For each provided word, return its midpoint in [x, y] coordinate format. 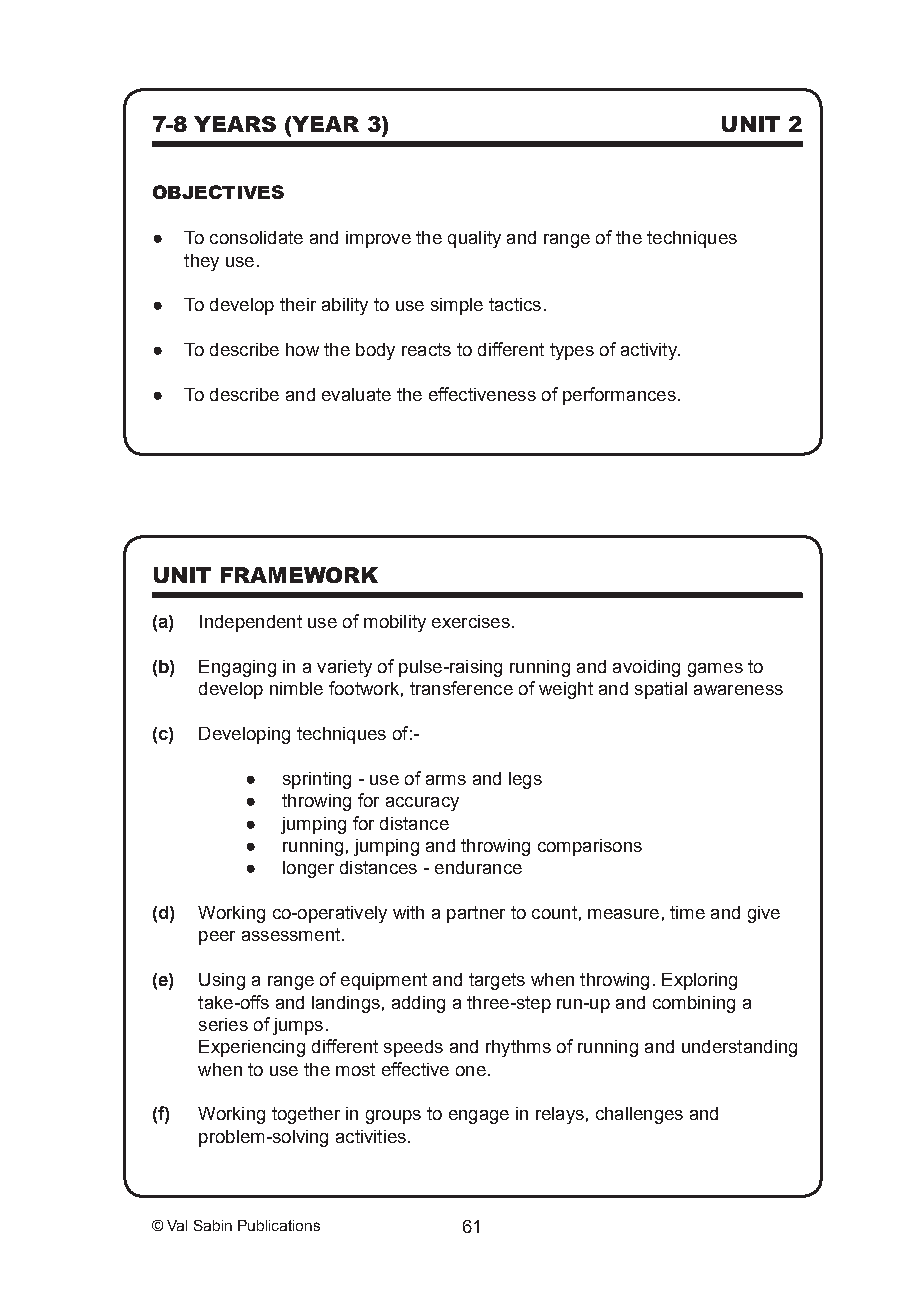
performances [619, 396]
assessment [292, 934]
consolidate [256, 237]
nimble [296, 688]
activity [650, 351]
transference [461, 688]
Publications [279, 1225]
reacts [426, 349]
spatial [661, 690]
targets [497, 981]
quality [474, 239]
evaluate [356, 394]
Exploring [699, 981]
